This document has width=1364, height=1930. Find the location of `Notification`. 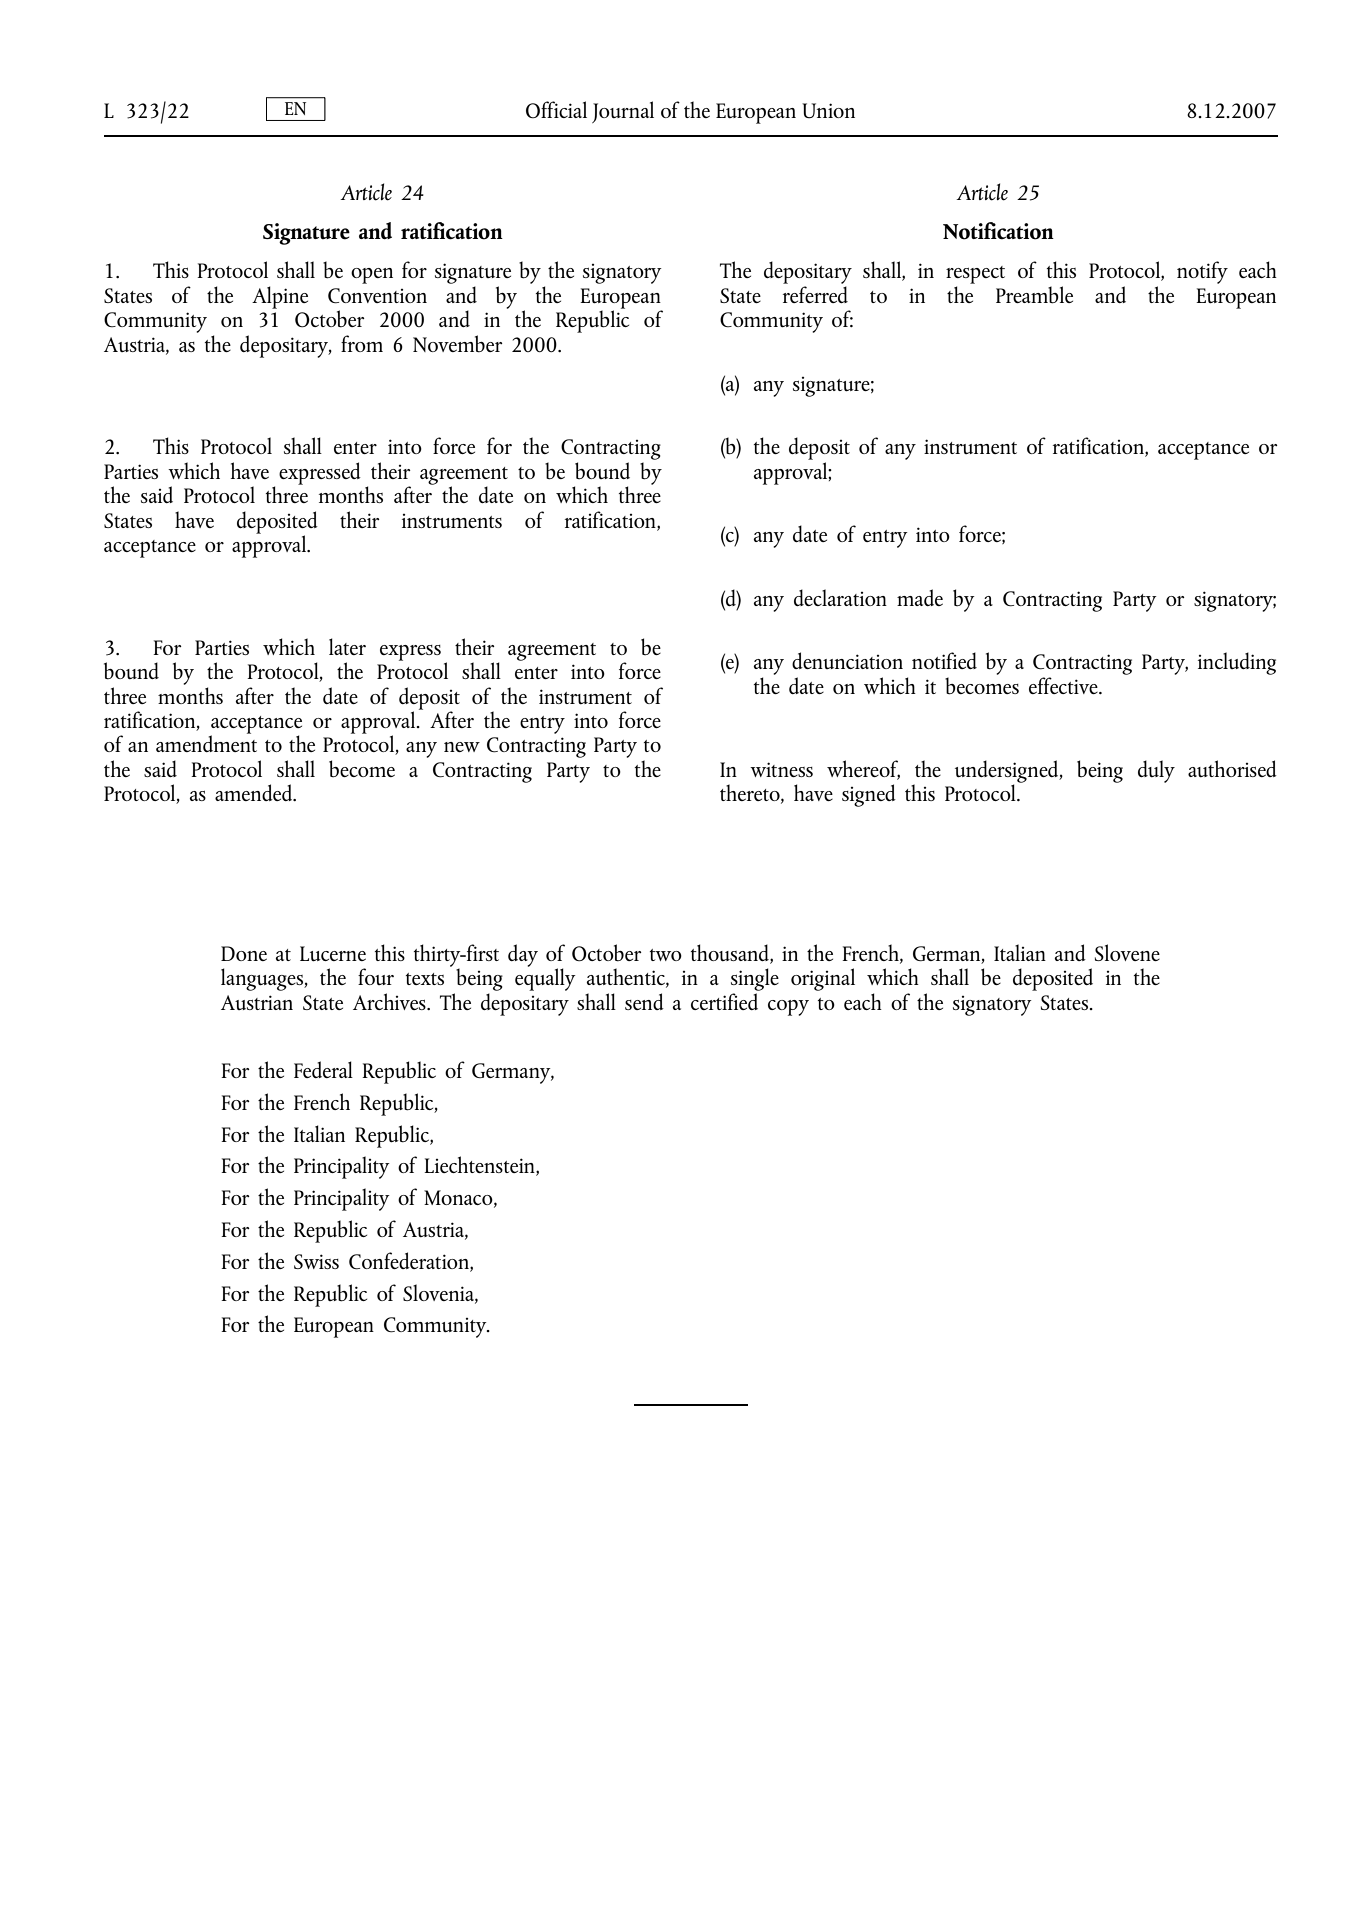

Notification is located at coordinates (998, 231).
